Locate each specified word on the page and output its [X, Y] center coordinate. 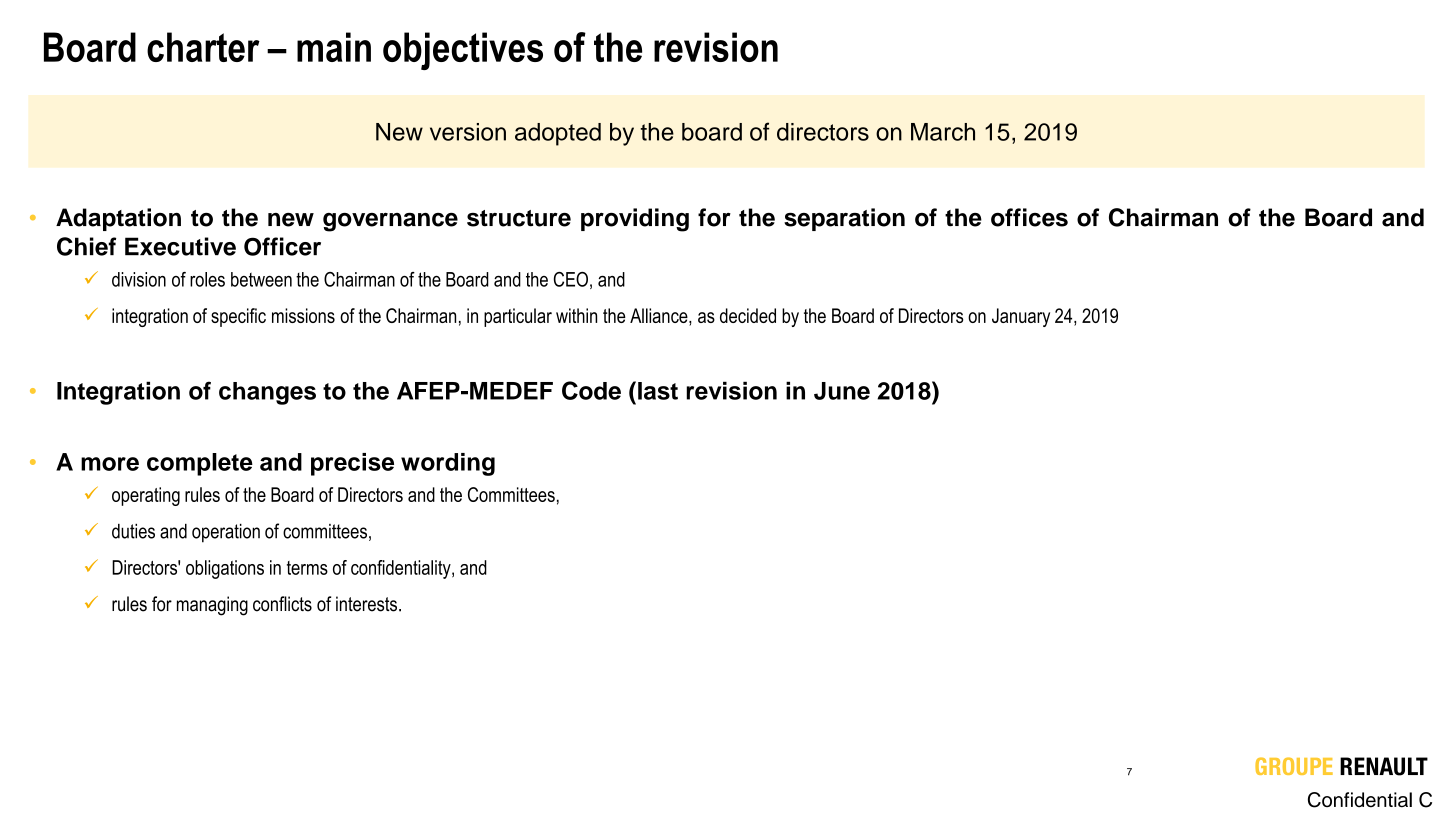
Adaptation [118, 219]
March [943, 132]
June [842, 391]
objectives [463, 51]
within [576, 315]
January [1021, 317]
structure [519, 218]
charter [203, 47]
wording [448, 464]
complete [200, 464]
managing [212, 606]
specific [238, 317]
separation [844, 219]
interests [366, 604]
